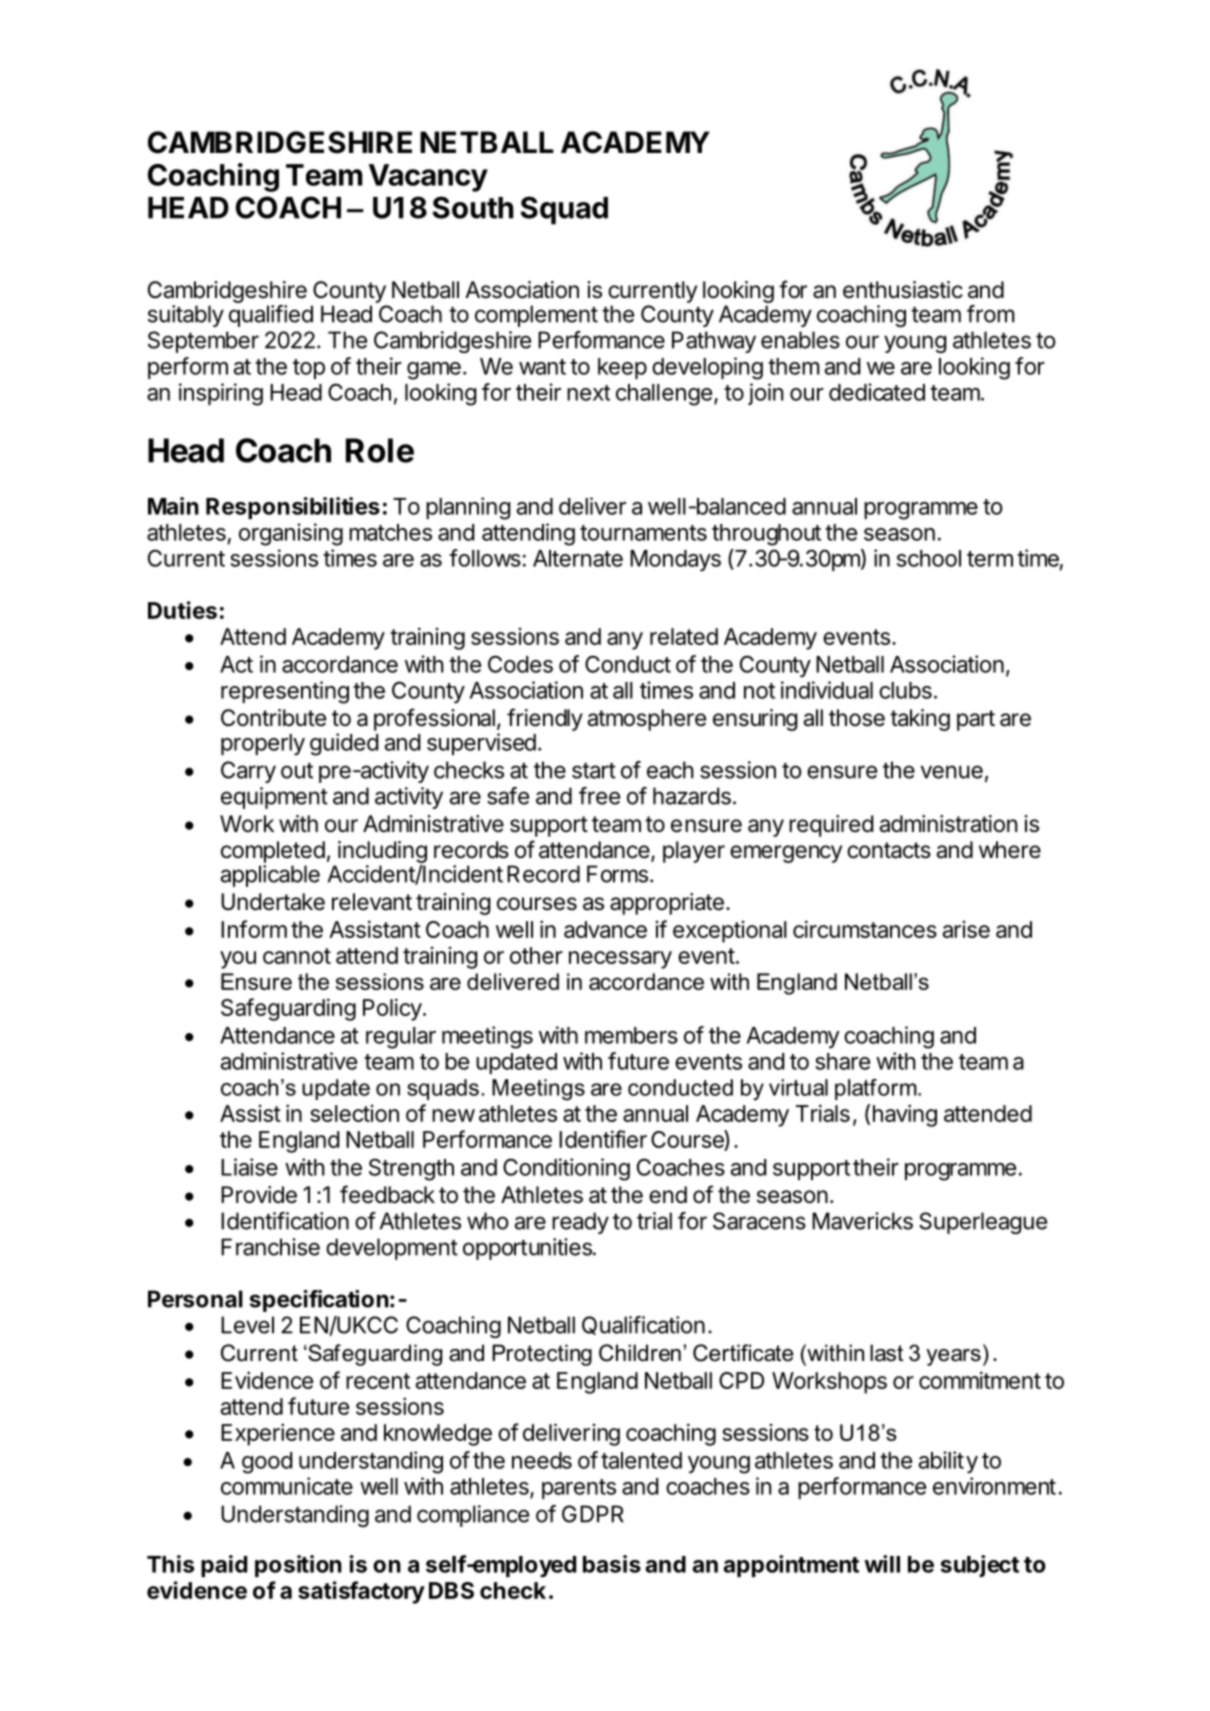 The width and height of the document is (1210, 1711). Describe the element at coordinates (263, 745) in the document. I see `properly` at that location.
